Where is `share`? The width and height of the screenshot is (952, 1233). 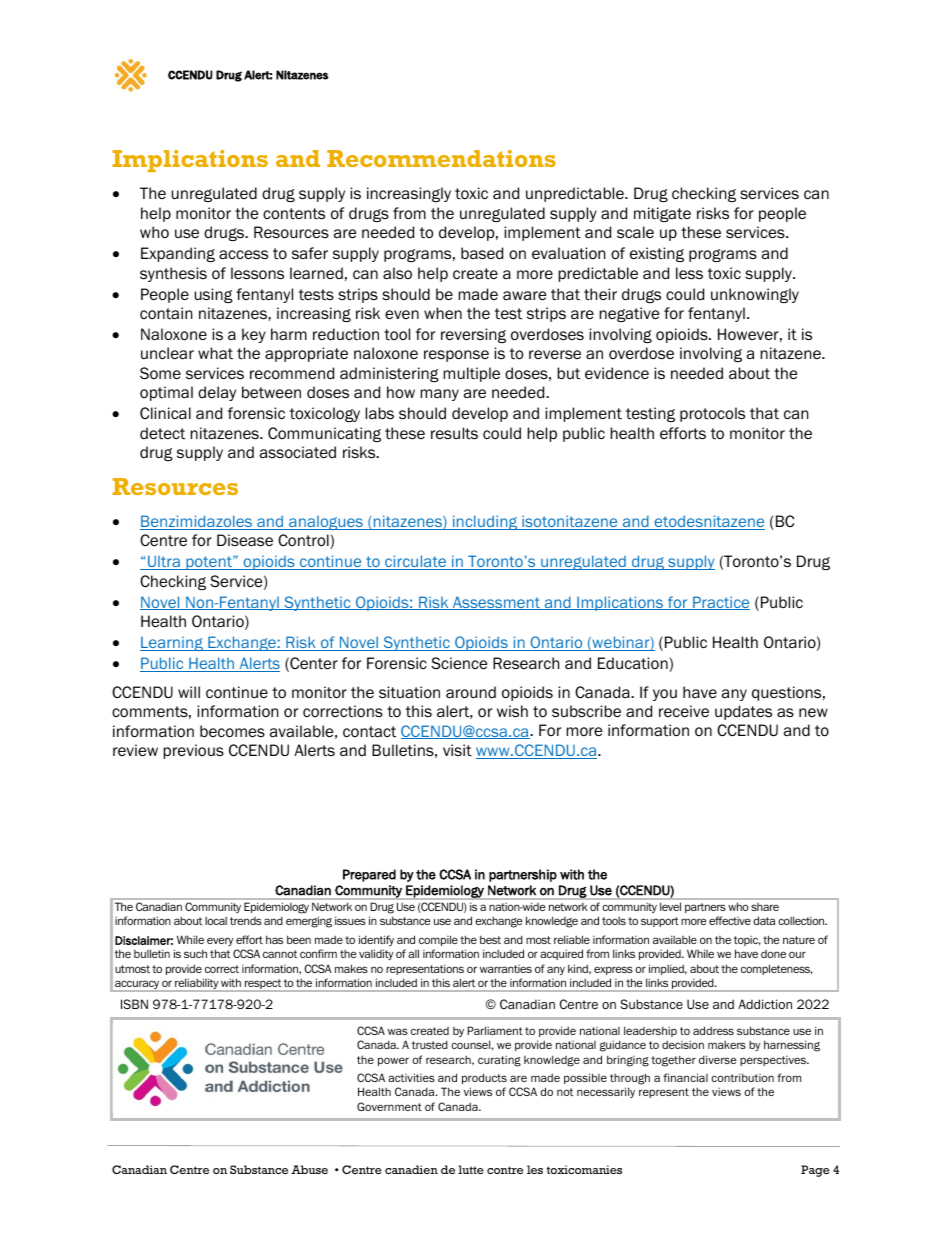
share is located at coordinates (765, 907).
